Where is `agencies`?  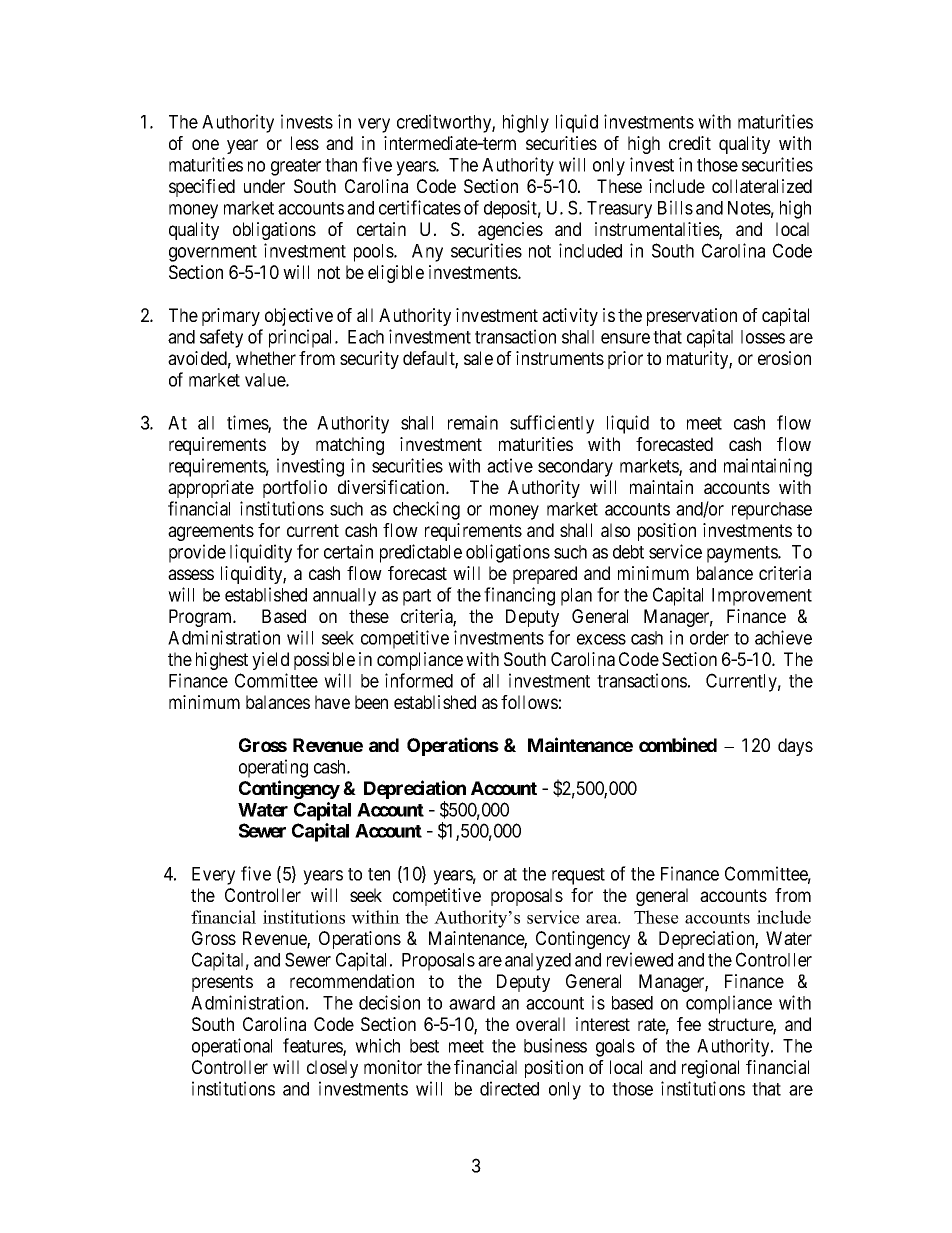 agencies is located at coordinates (510, 231).
